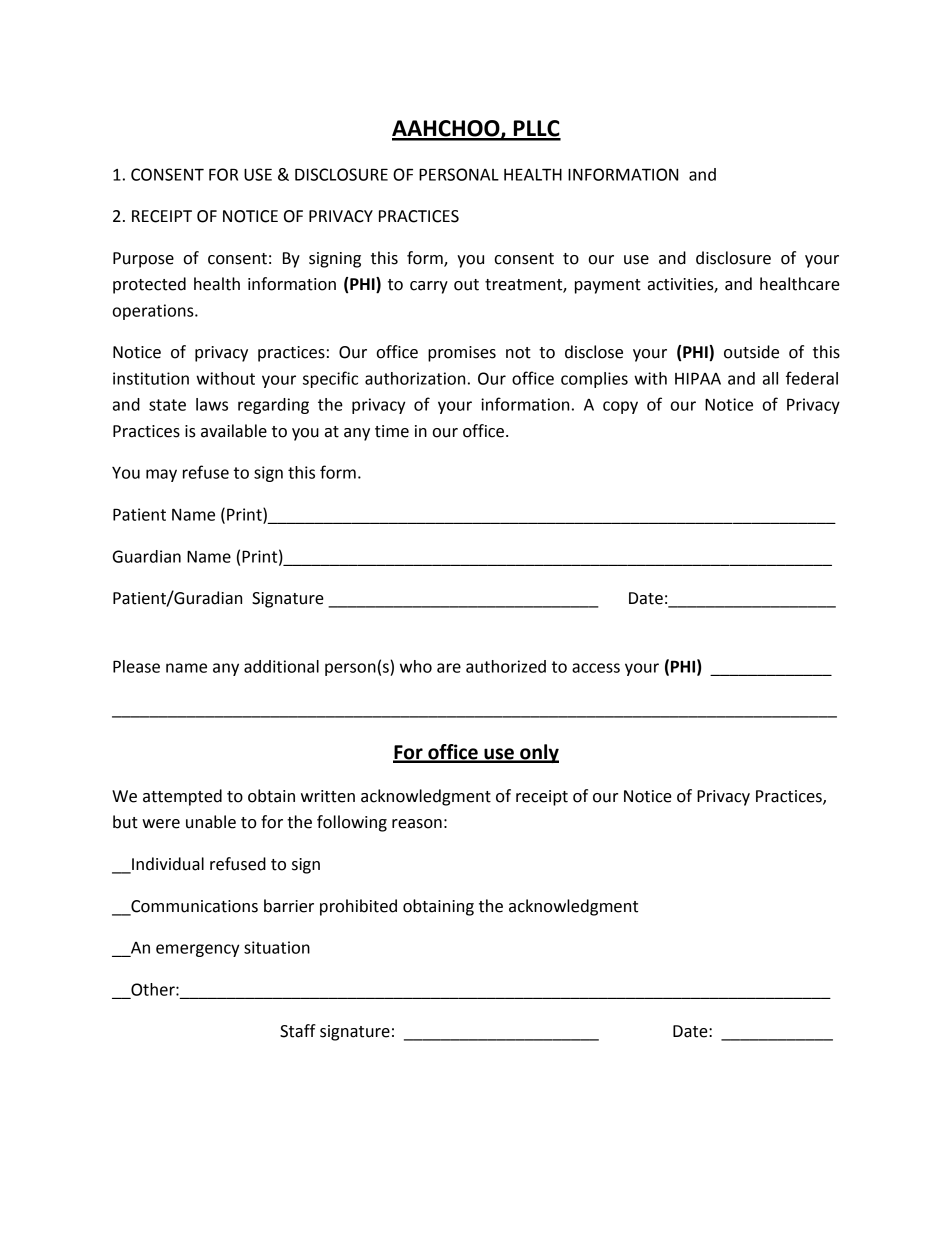  Describe the element at coordinates (506, 666) in the page. I see `authorized` at that location.
